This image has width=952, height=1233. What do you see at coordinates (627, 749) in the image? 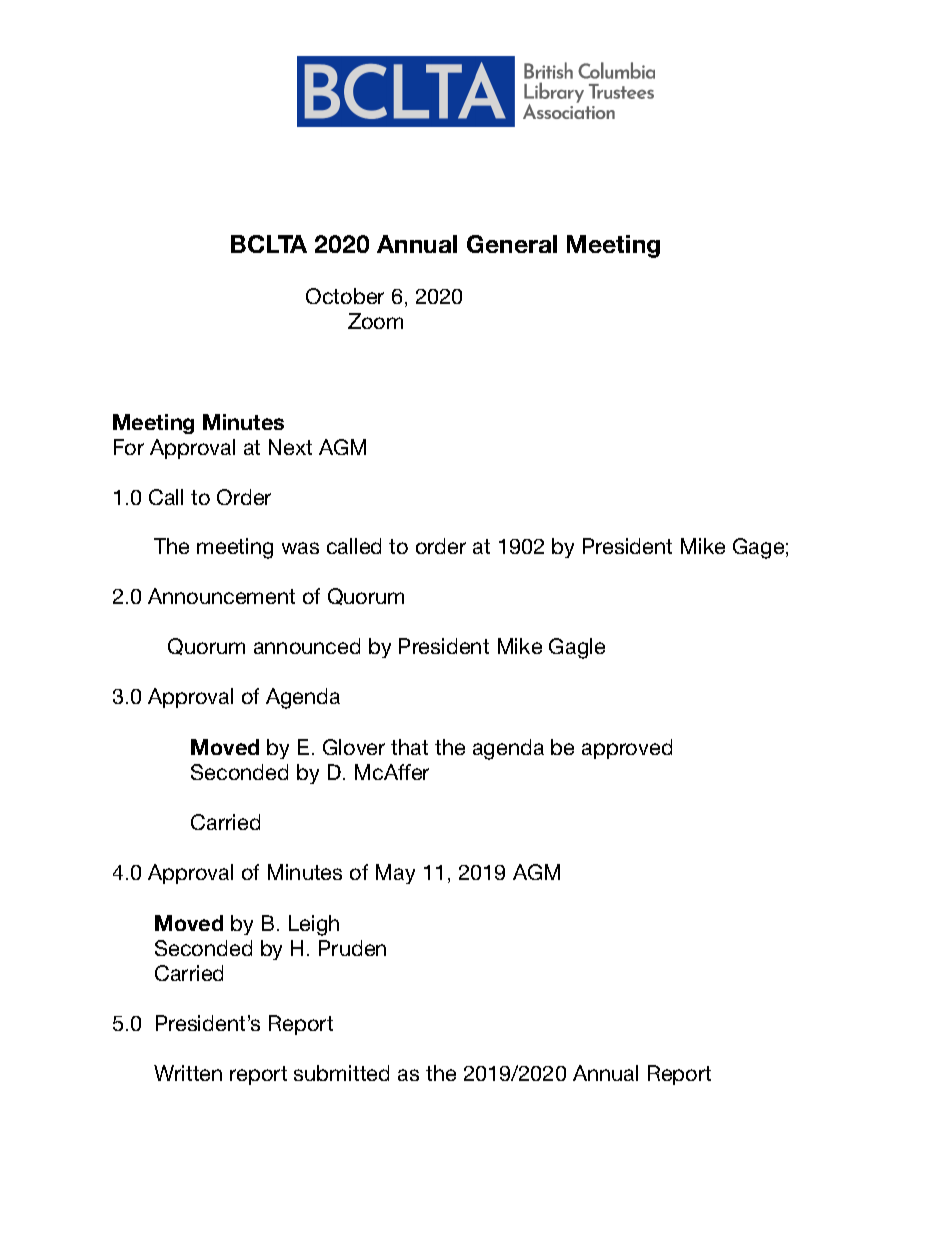
I see `approved` at bounding box center [627, 749].
